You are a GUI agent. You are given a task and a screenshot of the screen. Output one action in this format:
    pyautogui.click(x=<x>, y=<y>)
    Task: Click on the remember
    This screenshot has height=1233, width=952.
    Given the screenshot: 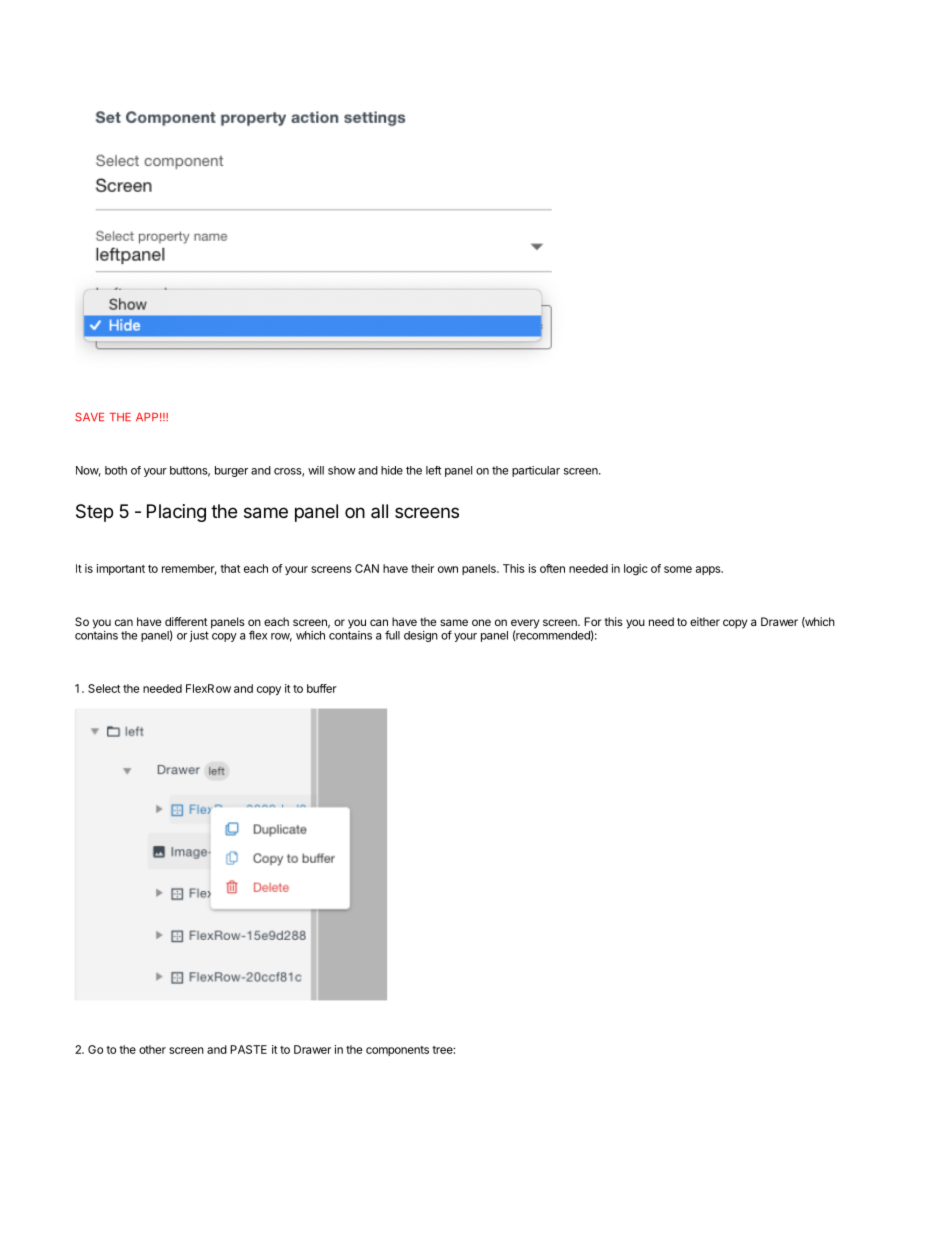 What is the action you would take?
    pyautogui.click(x=189, y=569)
